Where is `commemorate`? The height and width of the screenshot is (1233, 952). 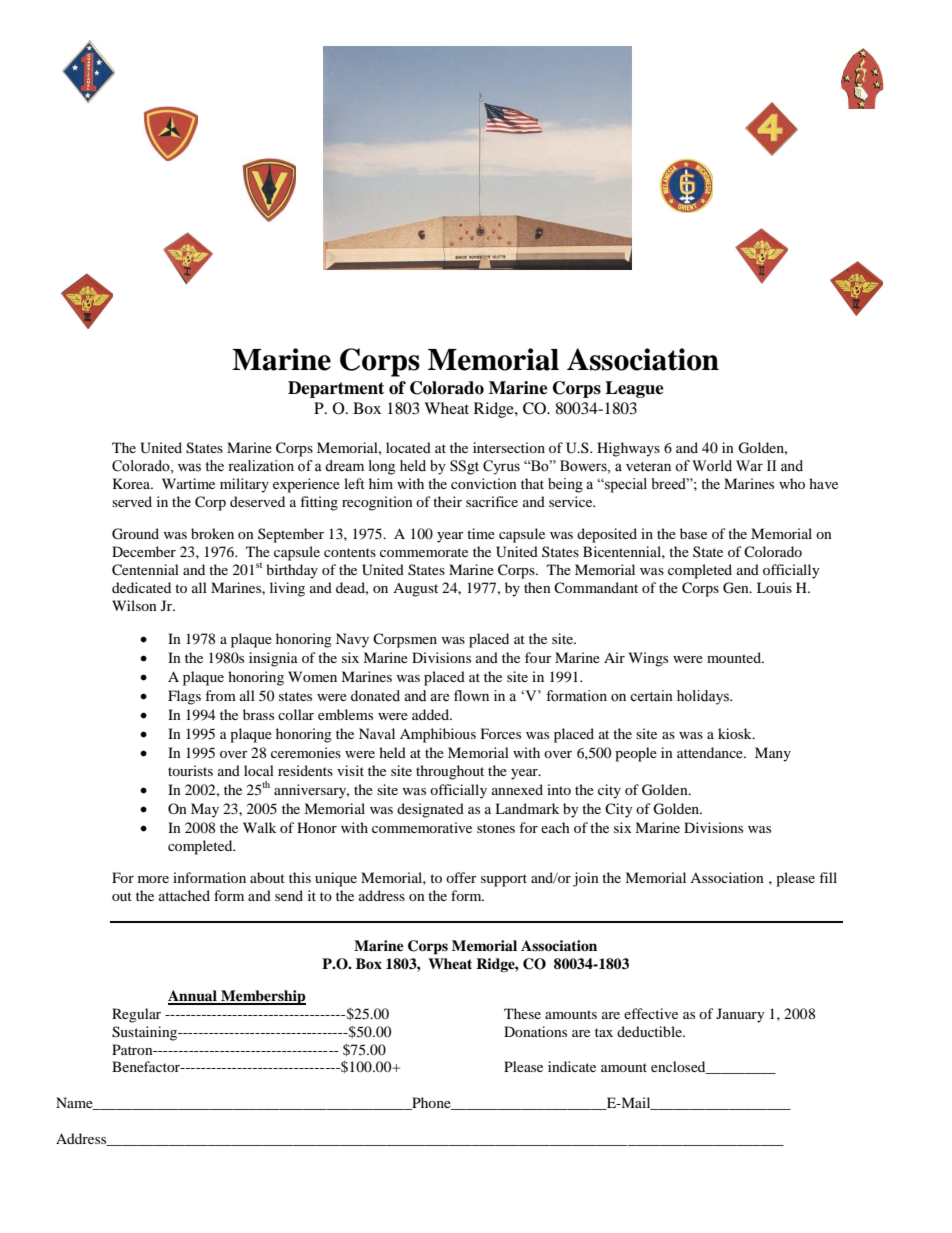
commemorate is located at coordinates (424, 552).
